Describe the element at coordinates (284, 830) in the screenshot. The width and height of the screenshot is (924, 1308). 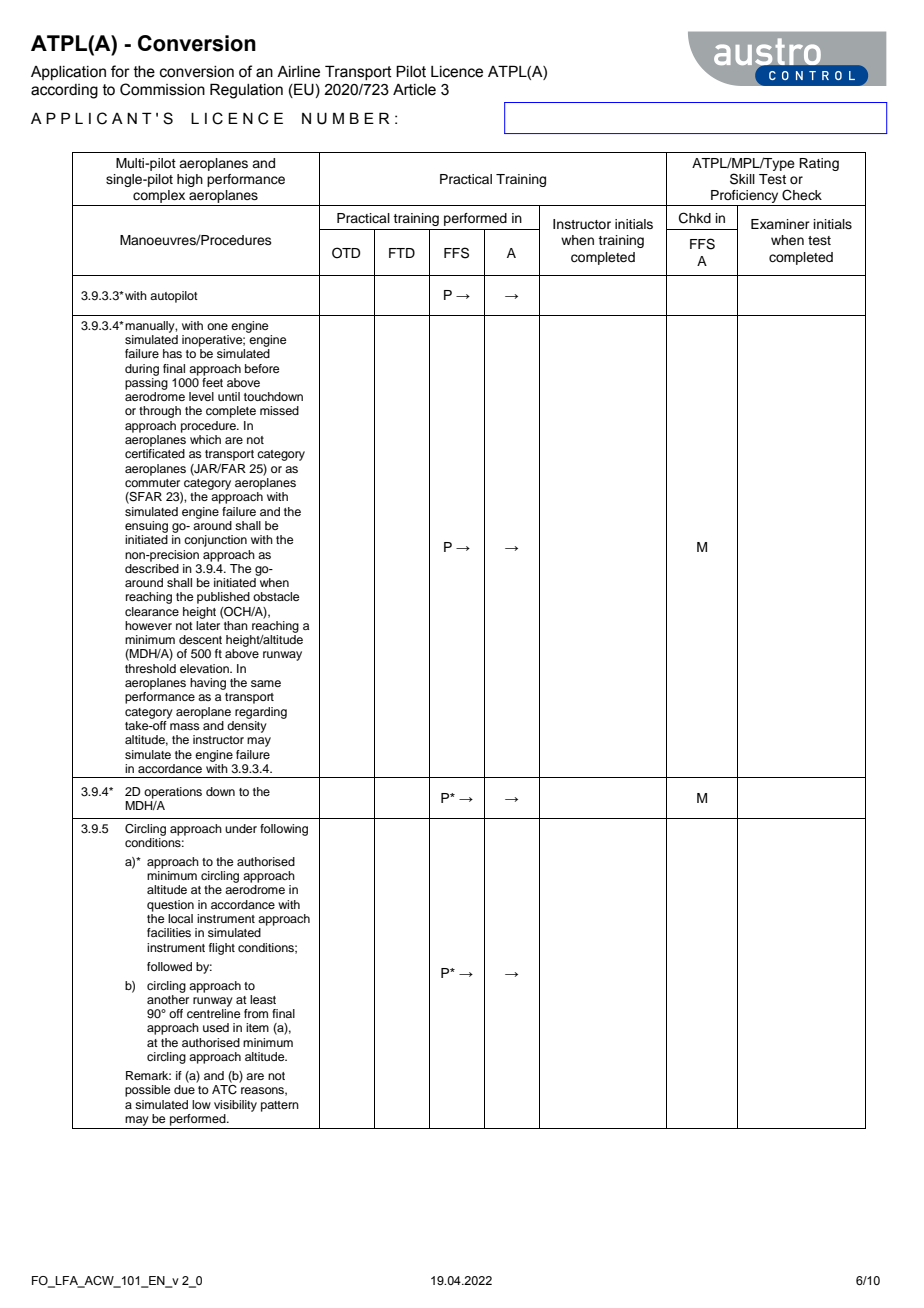
I see `following` at that location.
